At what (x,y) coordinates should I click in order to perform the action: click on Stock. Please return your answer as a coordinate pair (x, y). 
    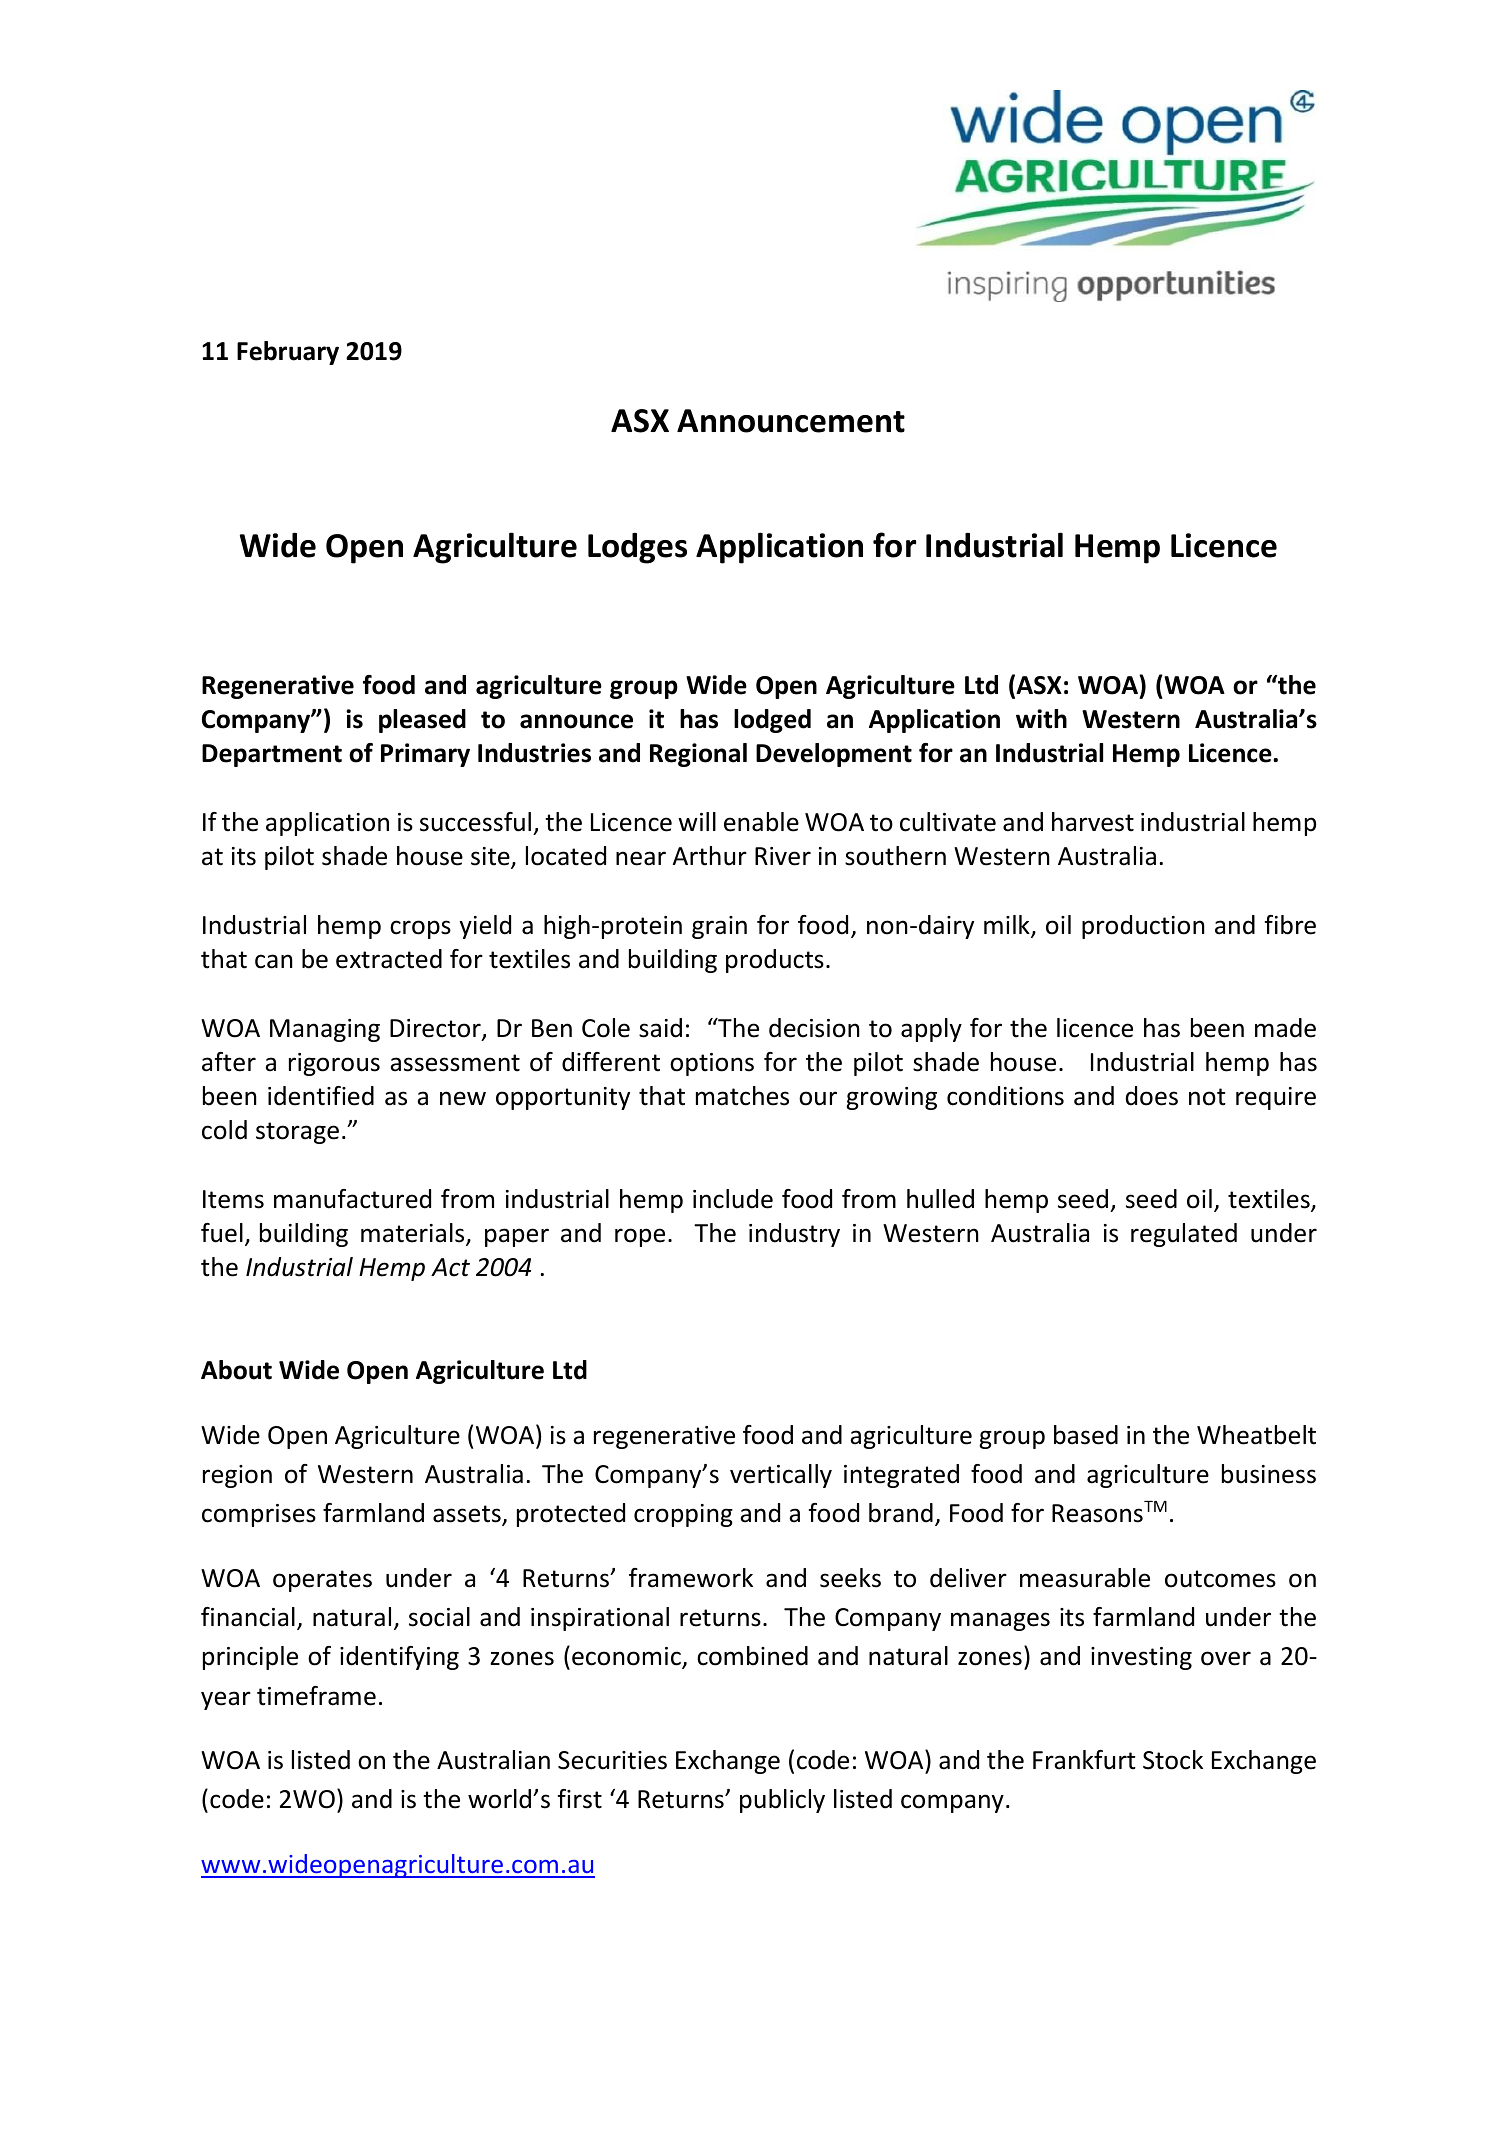
    Looking at the image, I should click on (1173, 1760).
